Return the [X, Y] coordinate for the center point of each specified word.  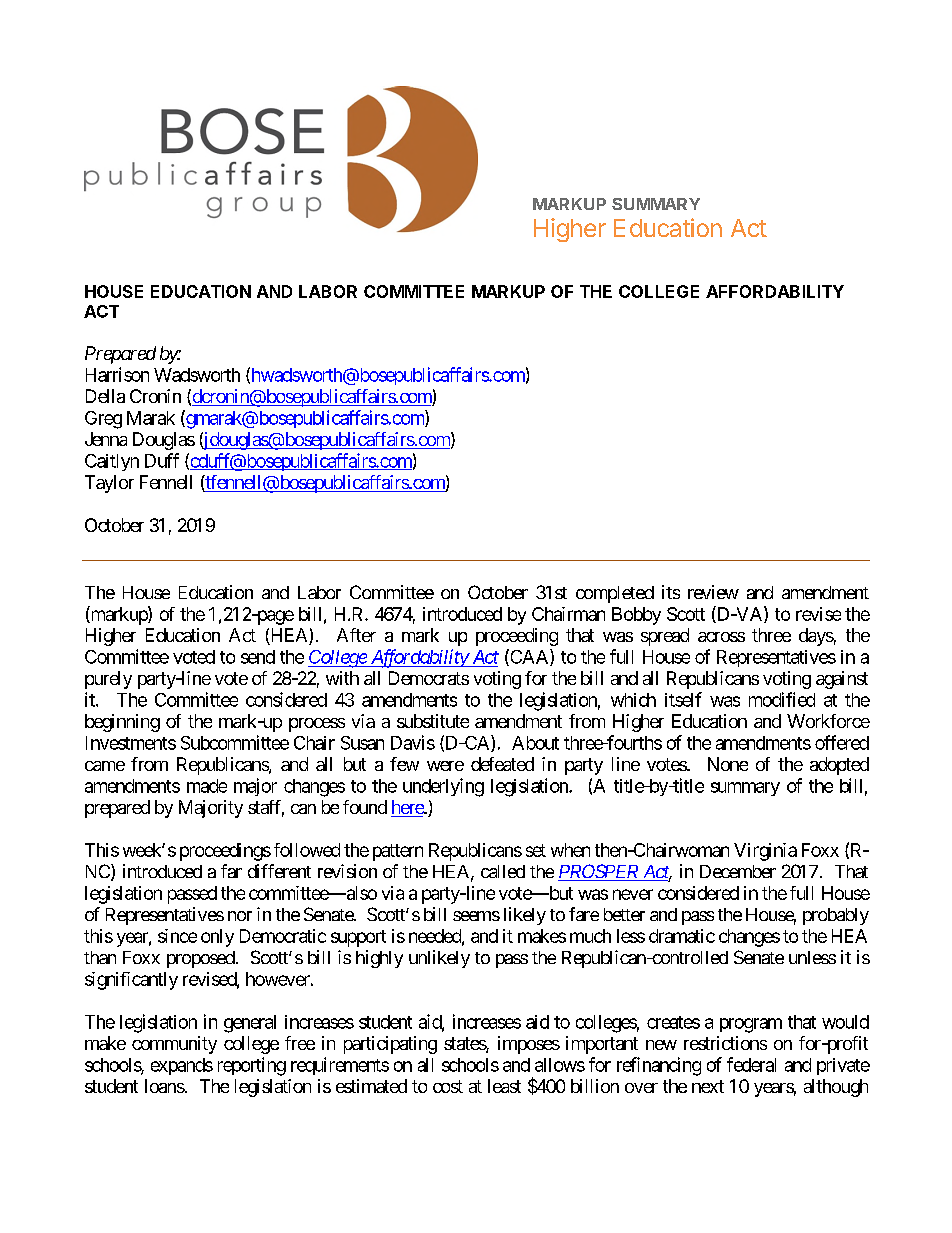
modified [782, 699]
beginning [122, 723]
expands [182, 1066]
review [713, 592]
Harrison [117, 374]
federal [751, 1064]
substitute [433, 721]
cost [448, 1086]
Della [105, 396]
